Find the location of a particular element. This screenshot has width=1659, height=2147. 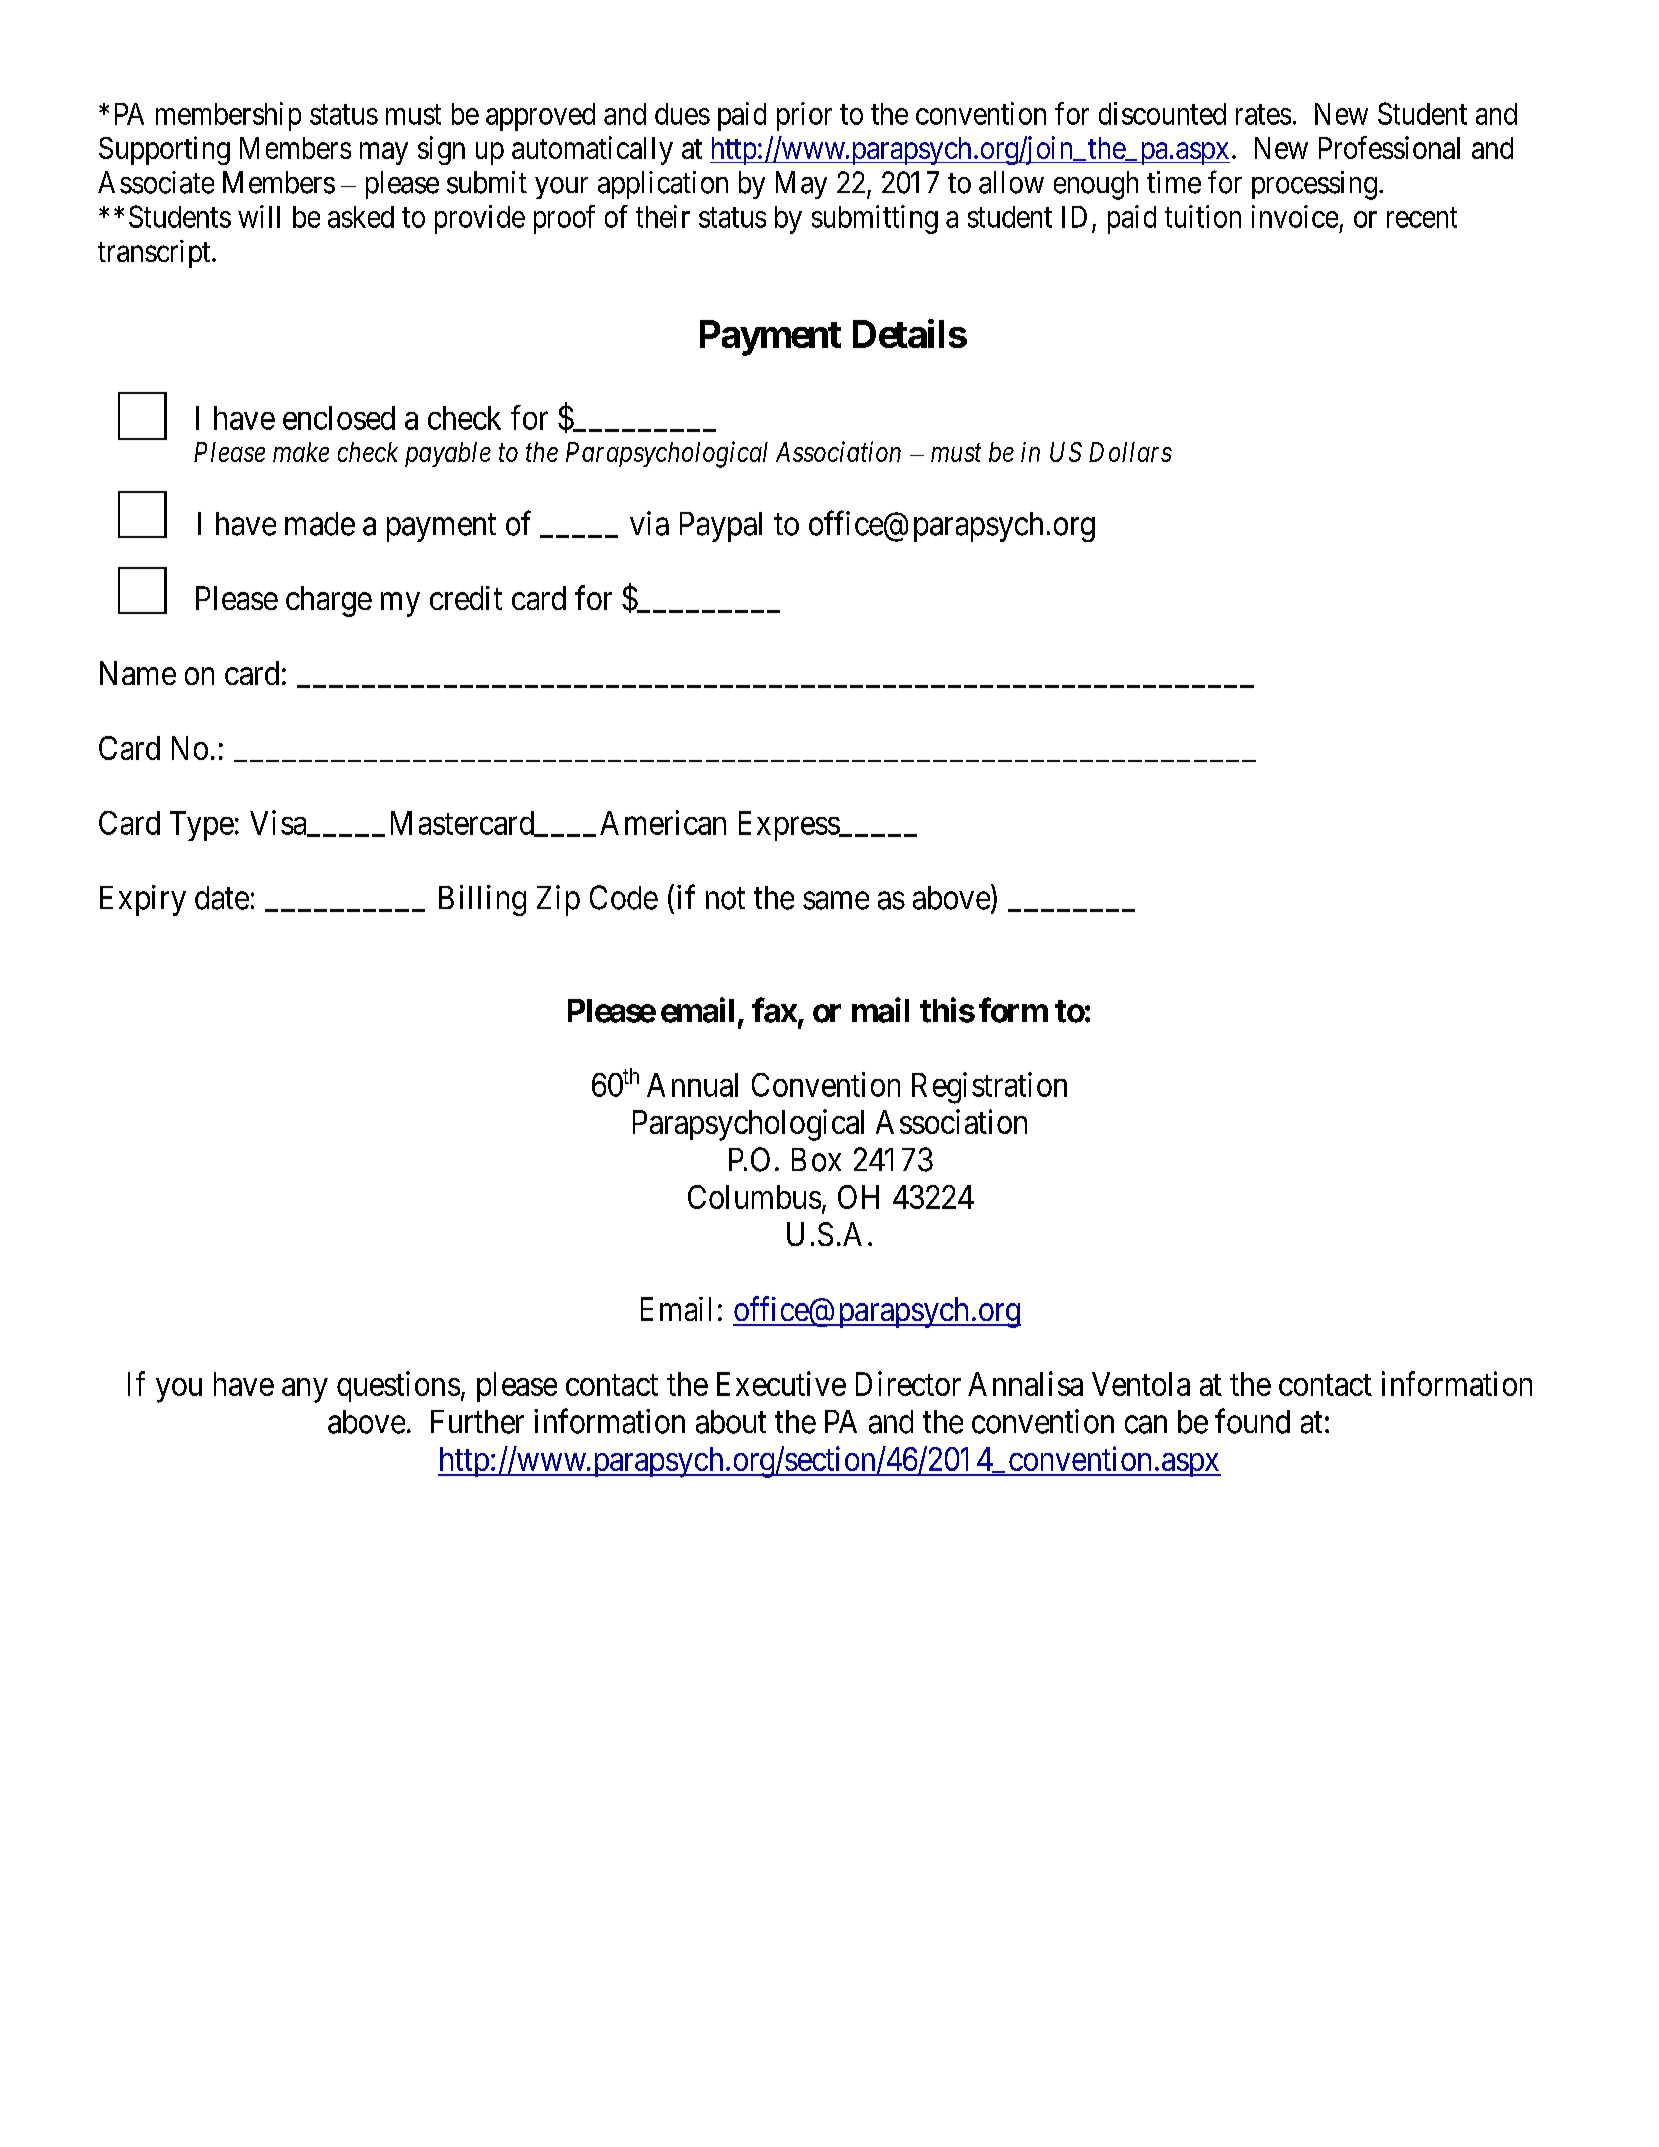

any is located at coordinates (305, 1390).
